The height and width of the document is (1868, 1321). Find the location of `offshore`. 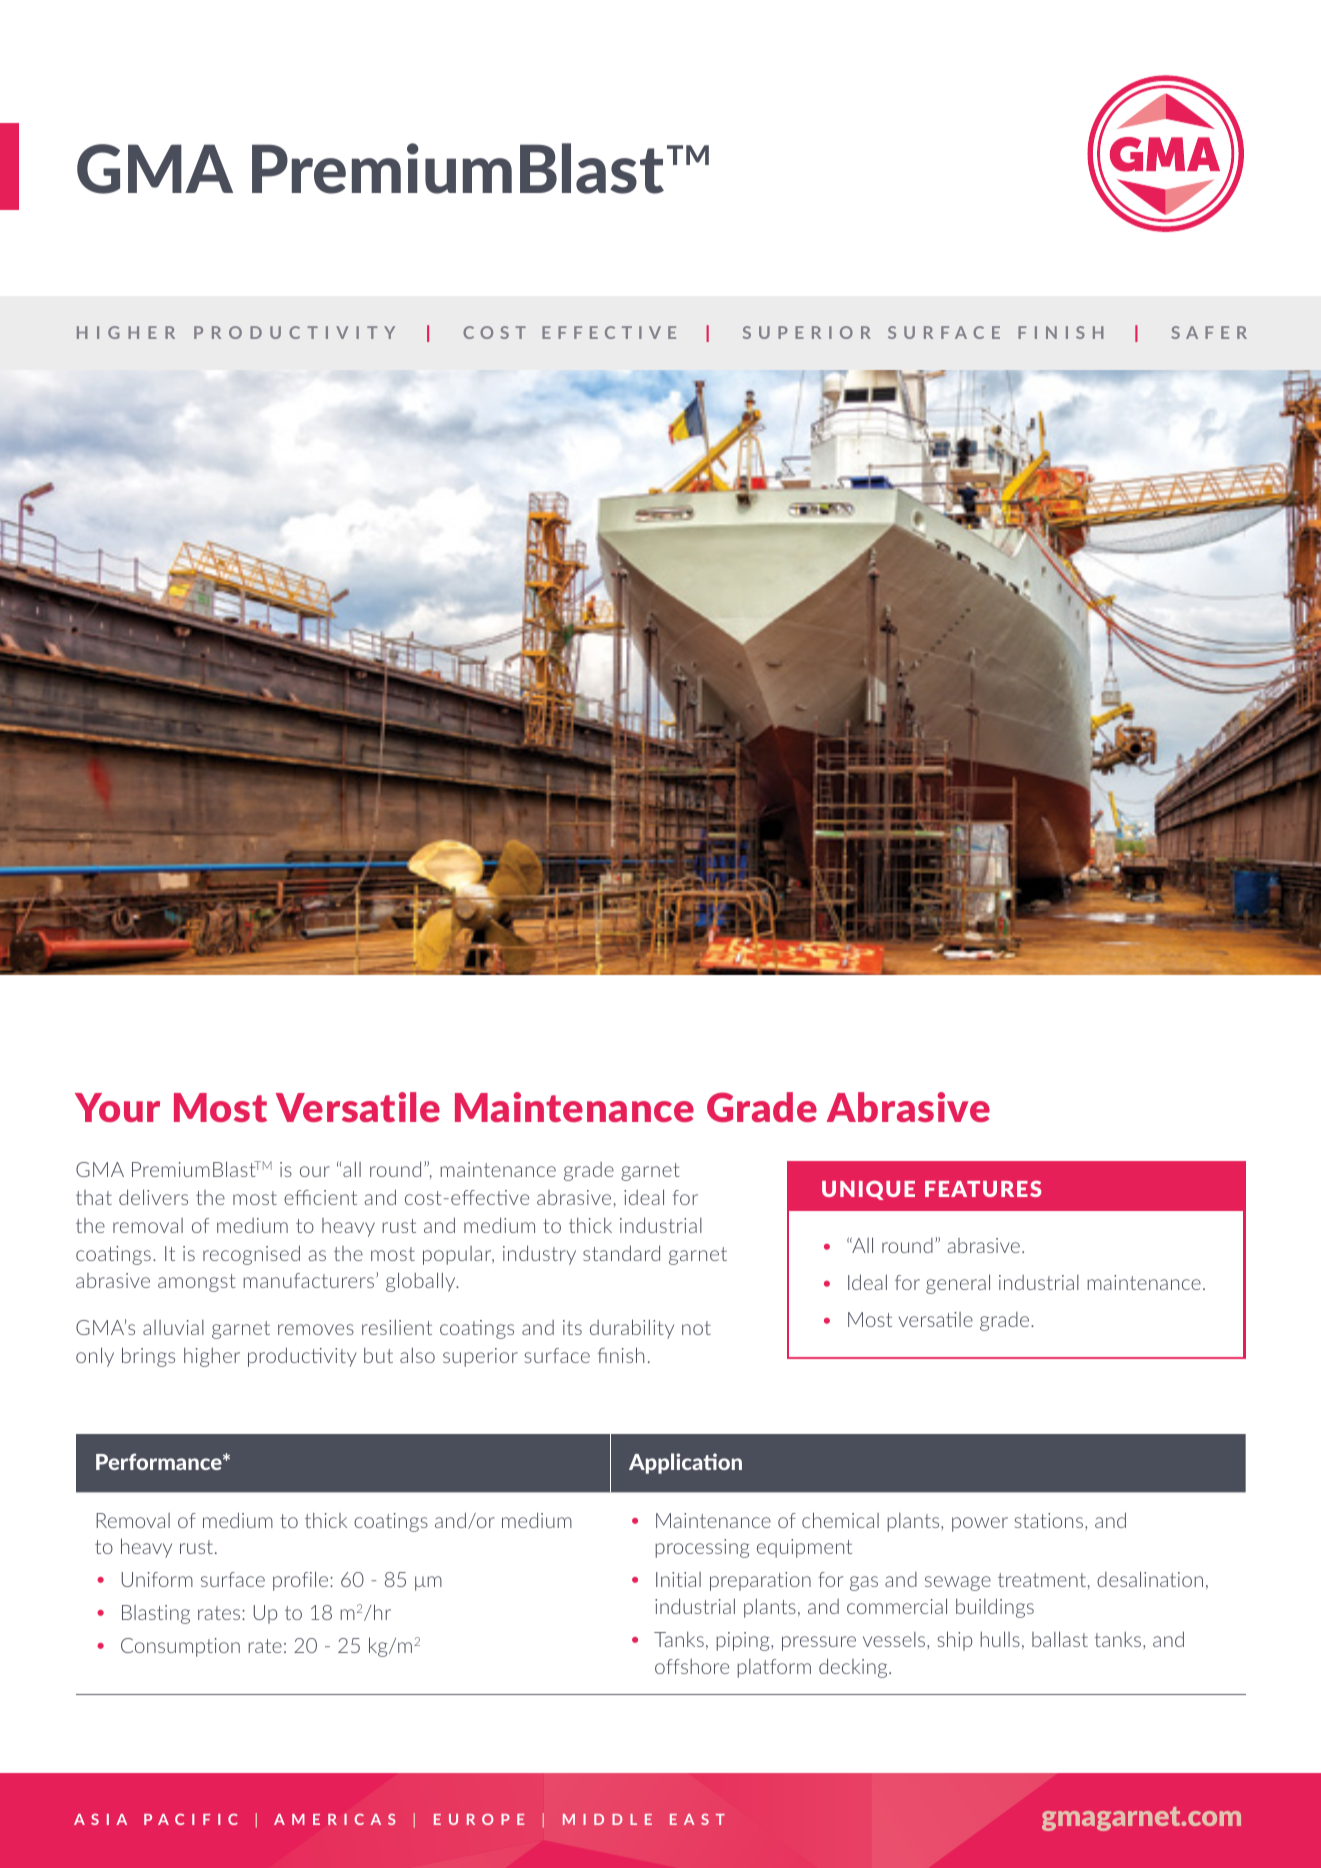

offshore is located at coordinates (692, 1666).
